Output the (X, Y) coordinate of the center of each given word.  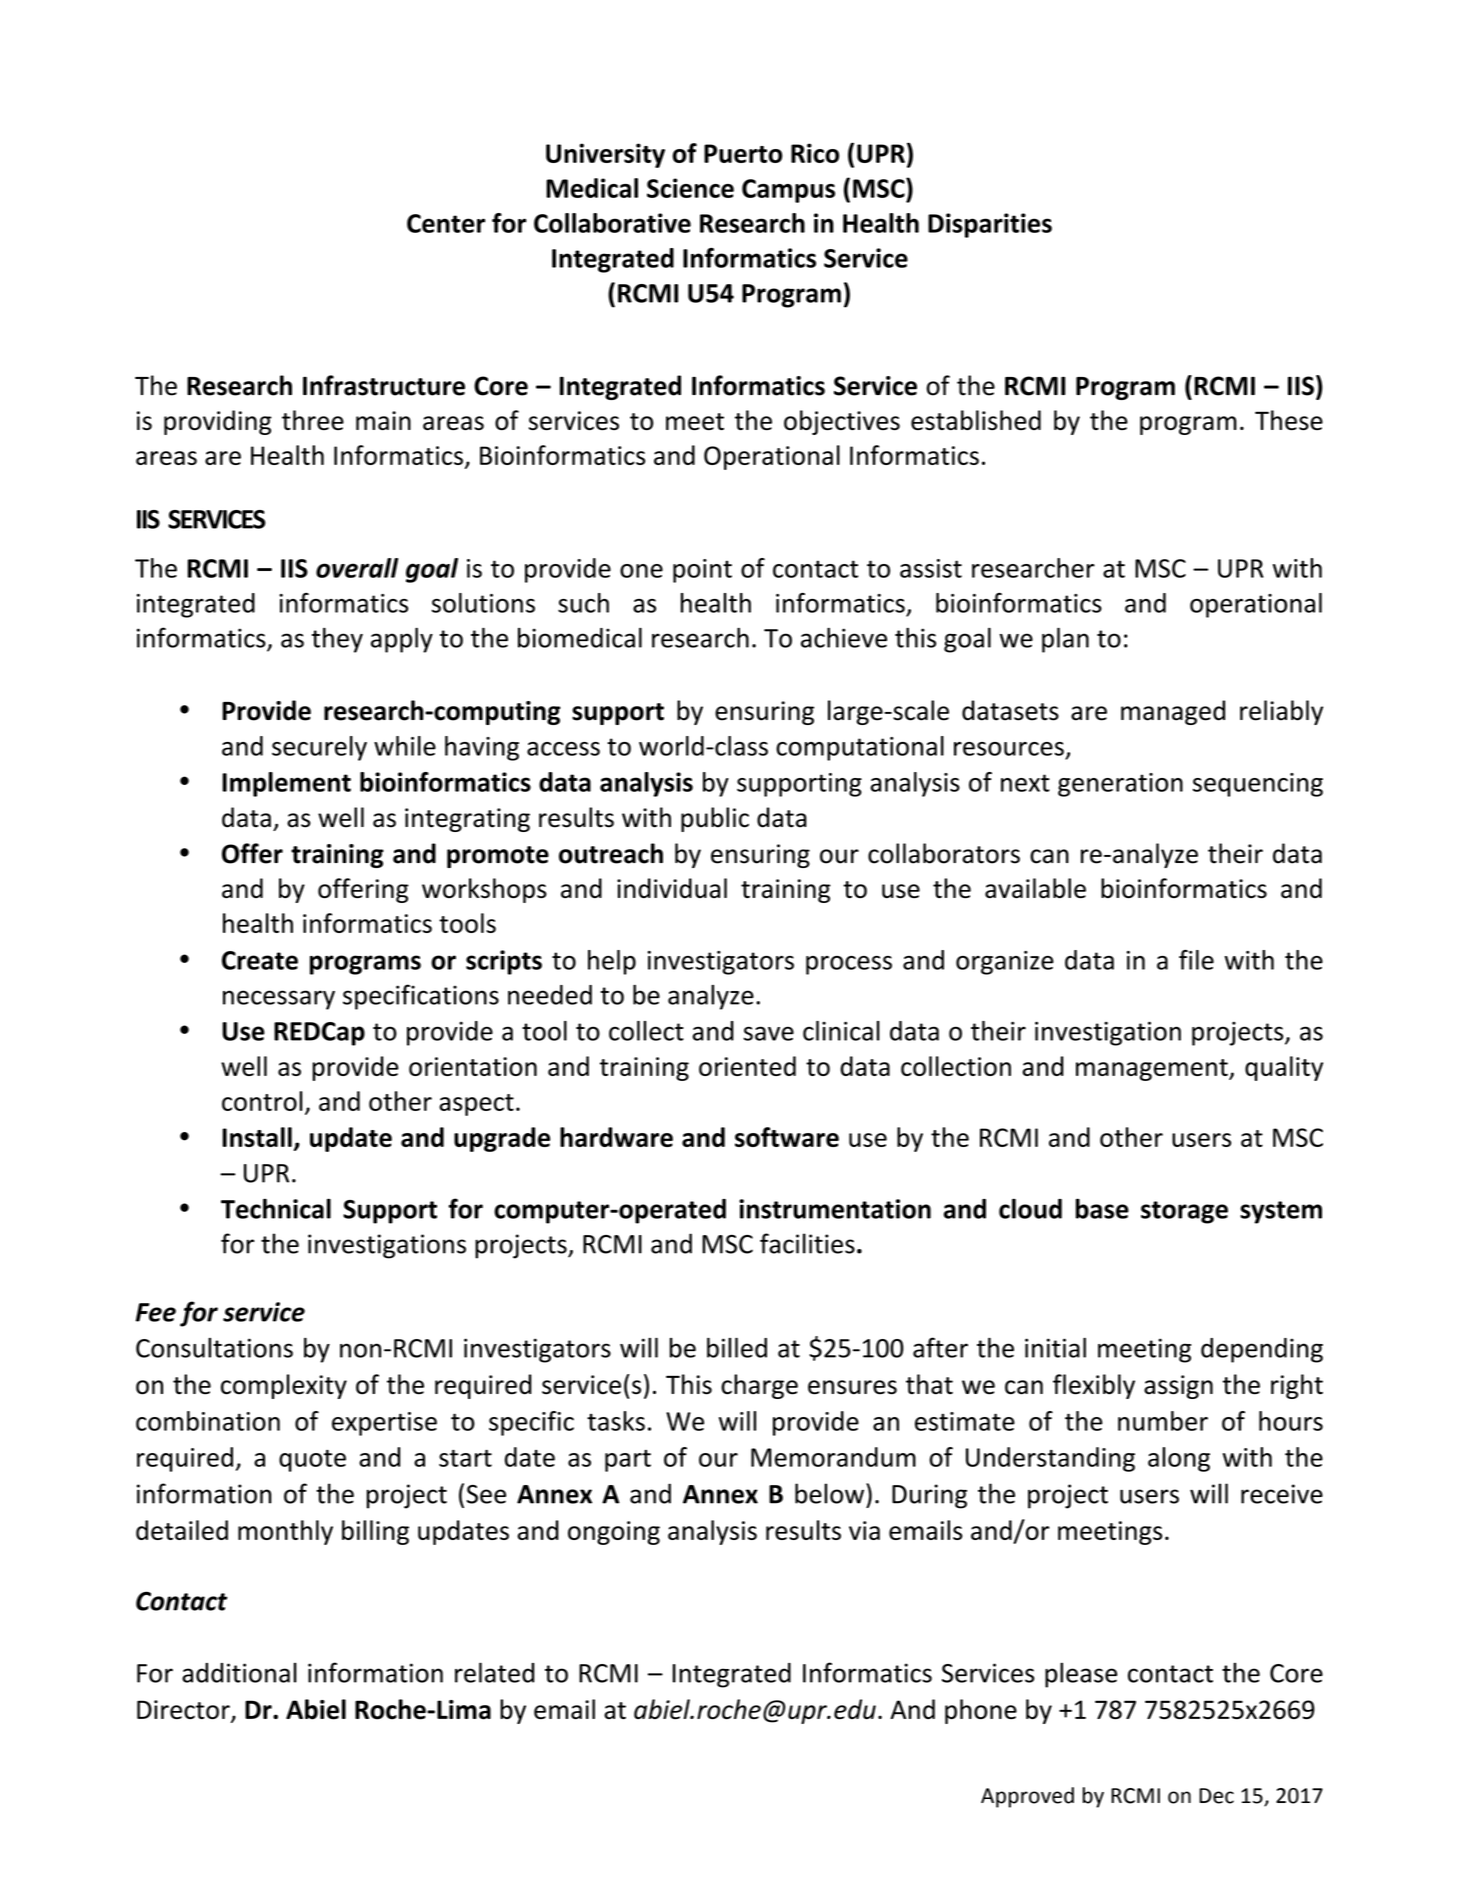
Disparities (990, 225)
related (494, 1672)
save (768, 1033)
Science (690, 188)
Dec (1216, 1796)
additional (239, 1673)
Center (446, 223)
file (1196, 960)
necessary (279, 1000)
